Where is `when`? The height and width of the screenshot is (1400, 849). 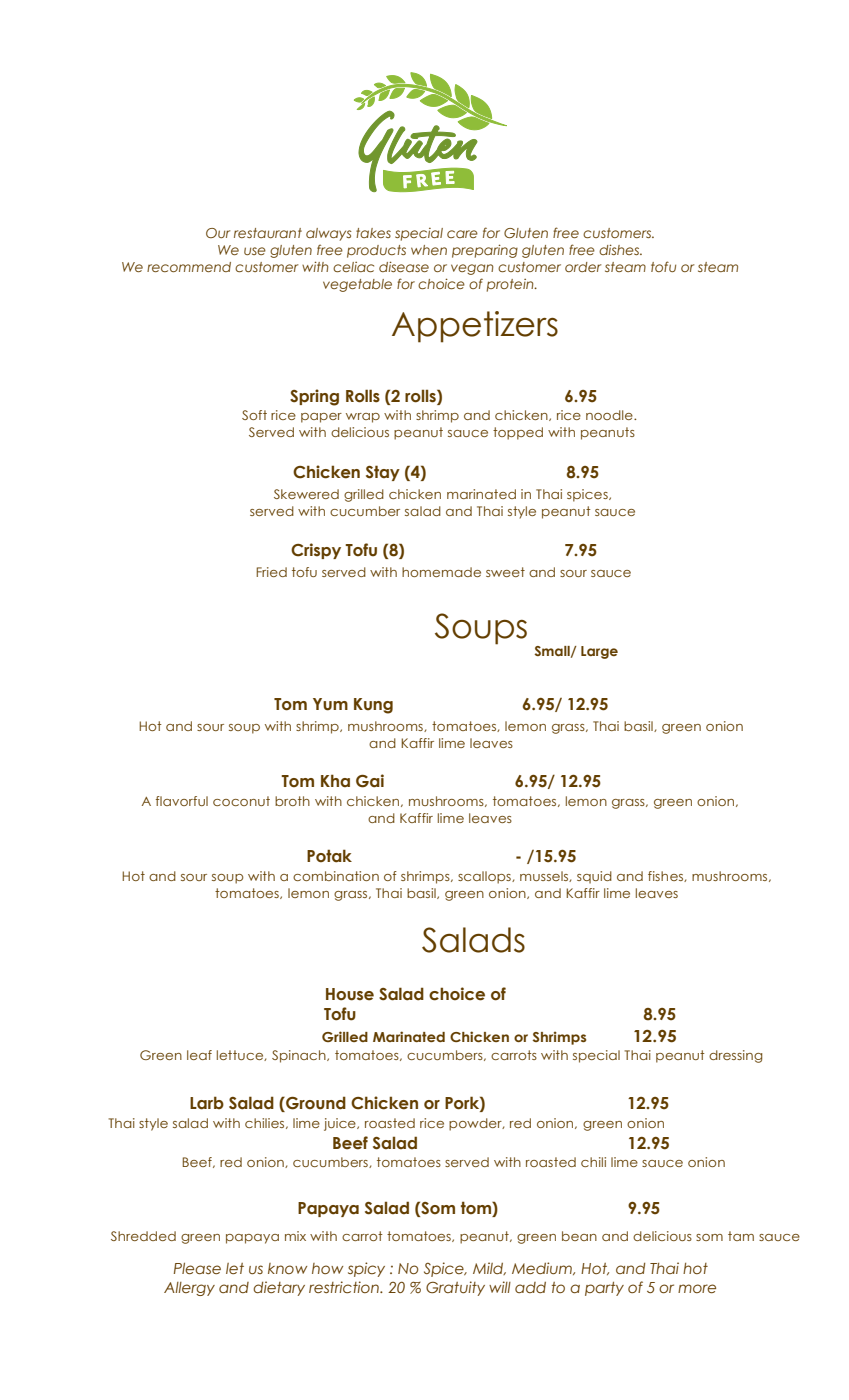 when is located at coordinates (429, 250).
